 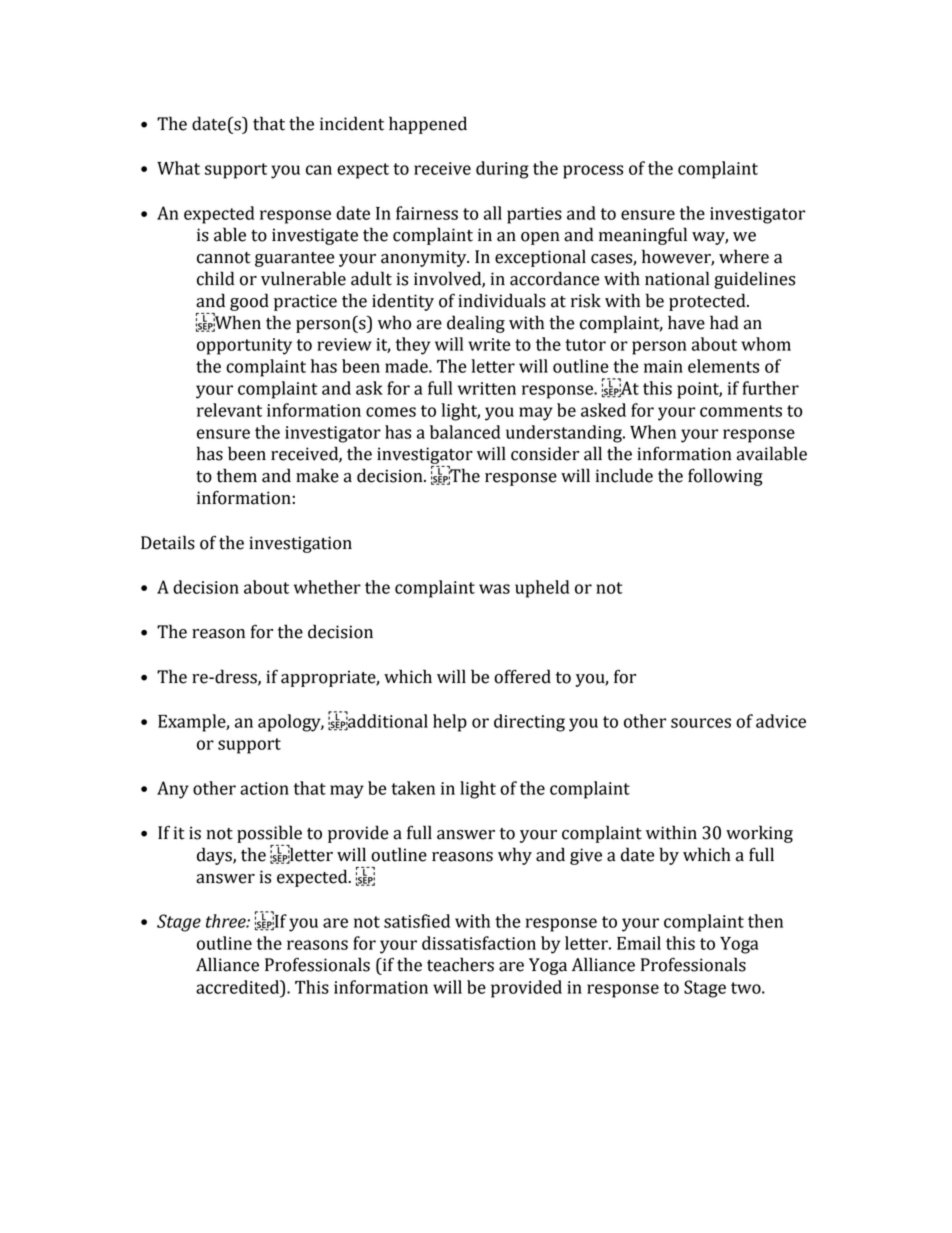 I want to click on accredited, so click(x=239, y=987).
